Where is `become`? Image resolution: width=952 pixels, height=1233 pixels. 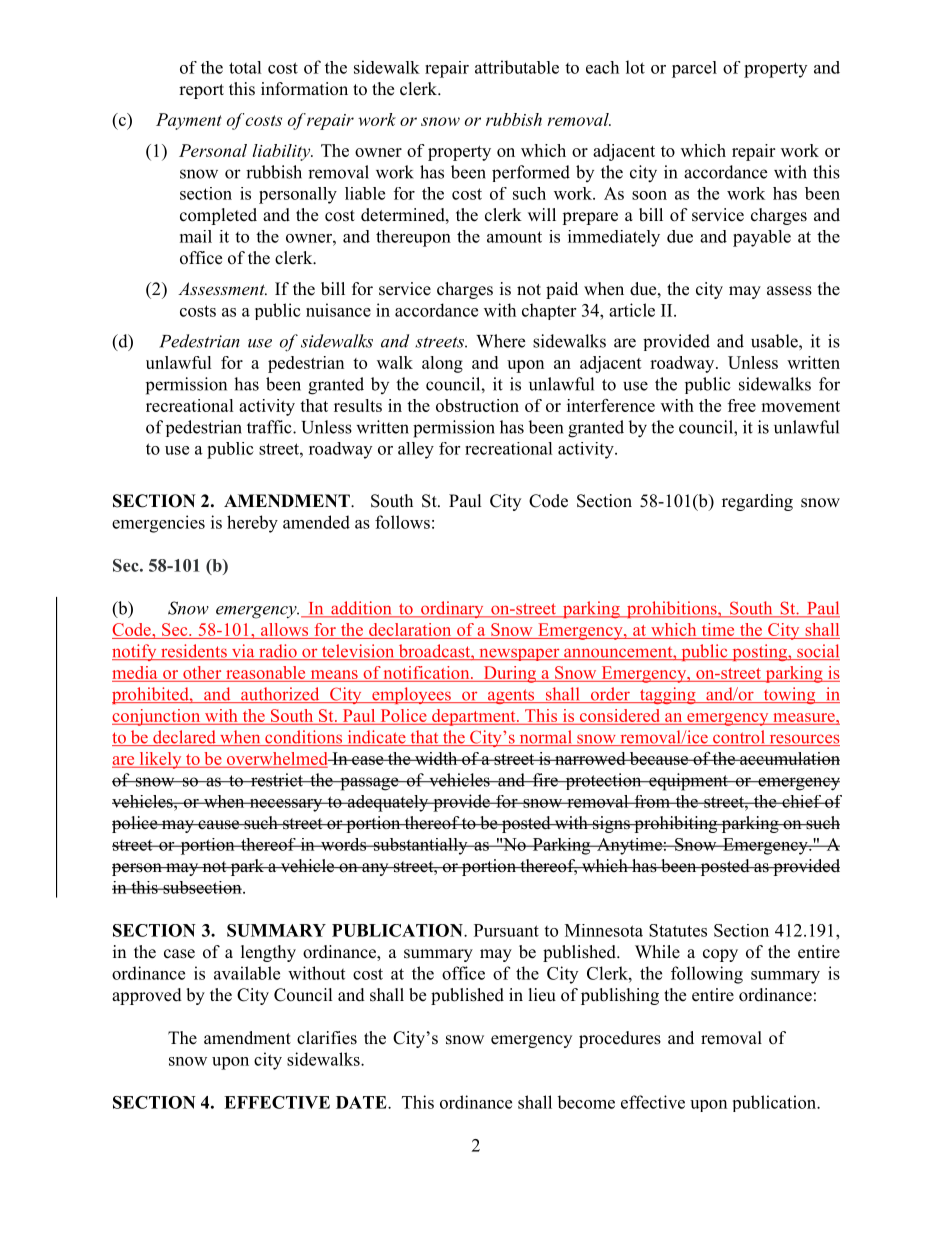 become is located at coordinates (586, 1102).
